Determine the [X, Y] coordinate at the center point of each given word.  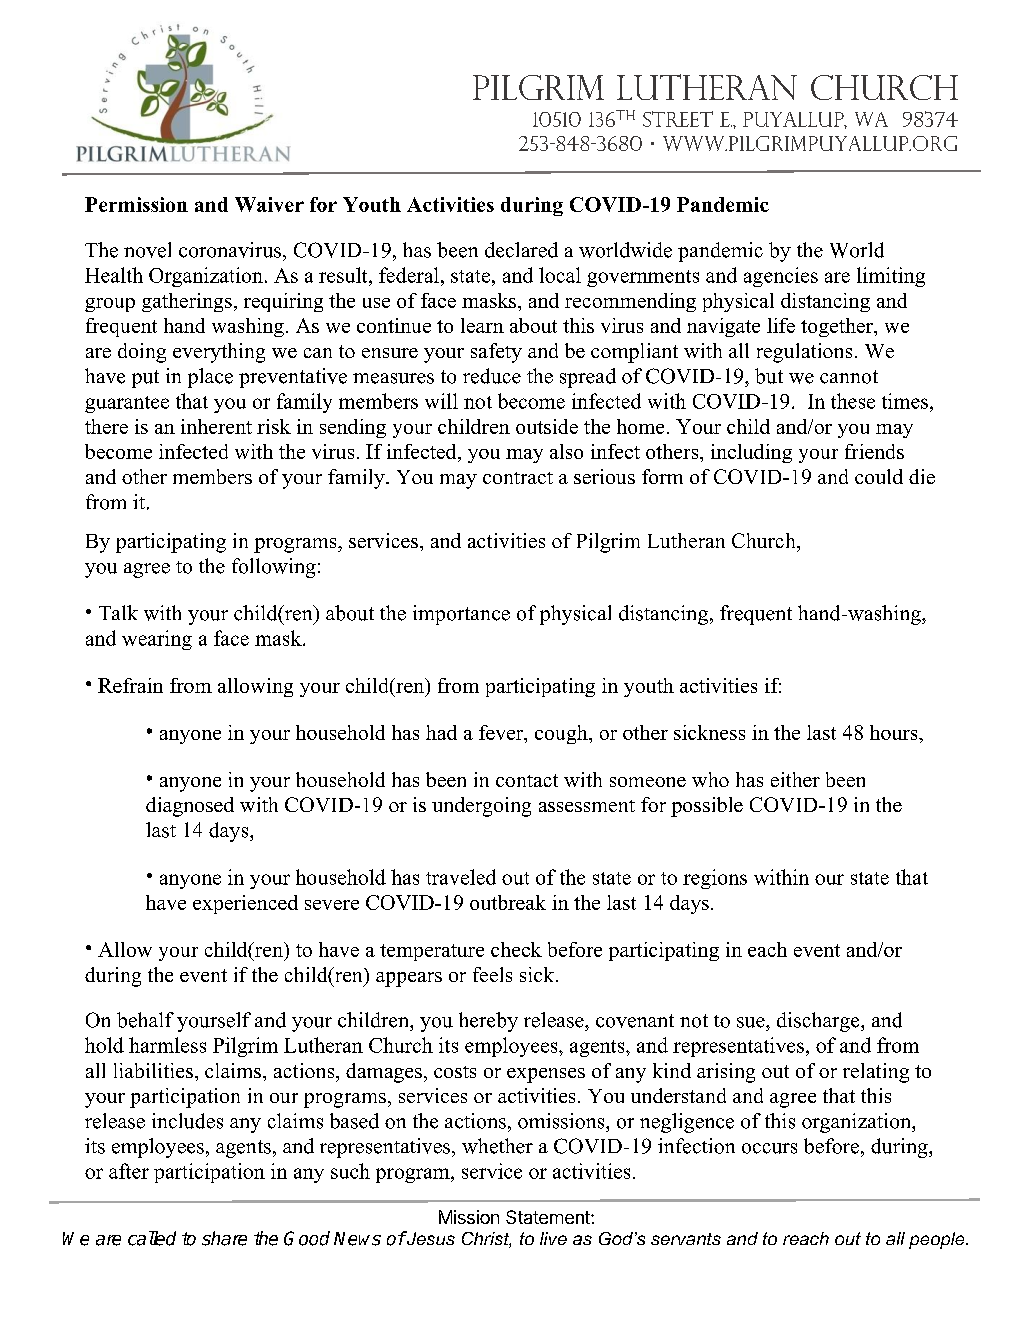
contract [518, 478]
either [795, 779]
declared [521, 250]
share [224, 1238]
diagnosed [190, 807]
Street [678, 119]
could [879, 476]
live [553, 1238]
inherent [216, 426]
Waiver [269, 204]
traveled [461, 877]
